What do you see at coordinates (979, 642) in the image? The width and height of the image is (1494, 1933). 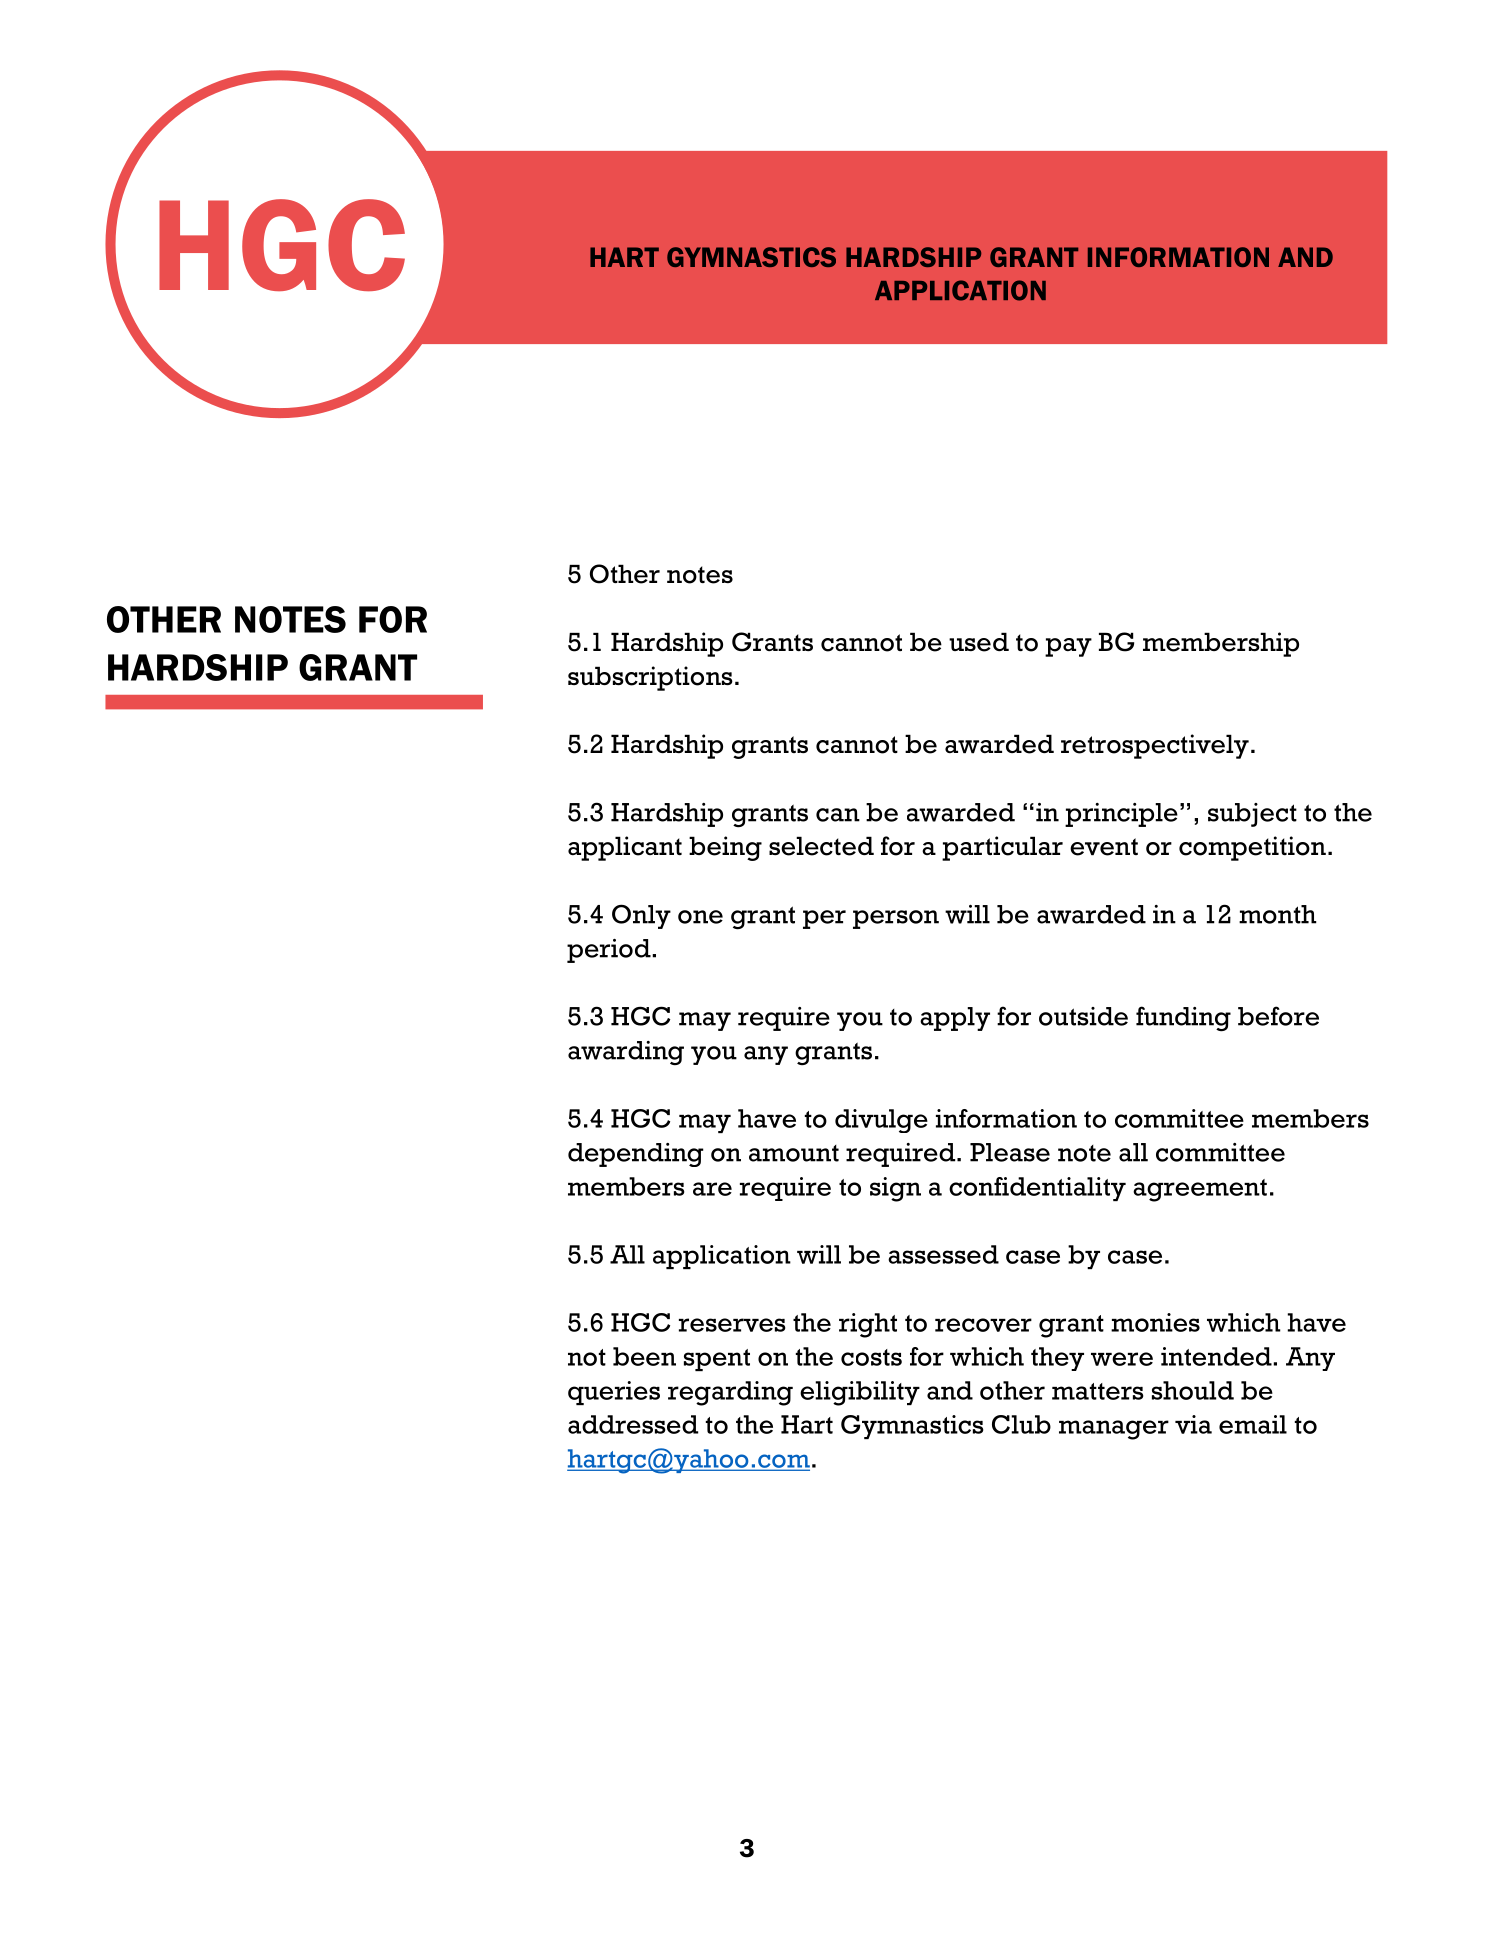 I see `used` at bounding box center [979, 642].
